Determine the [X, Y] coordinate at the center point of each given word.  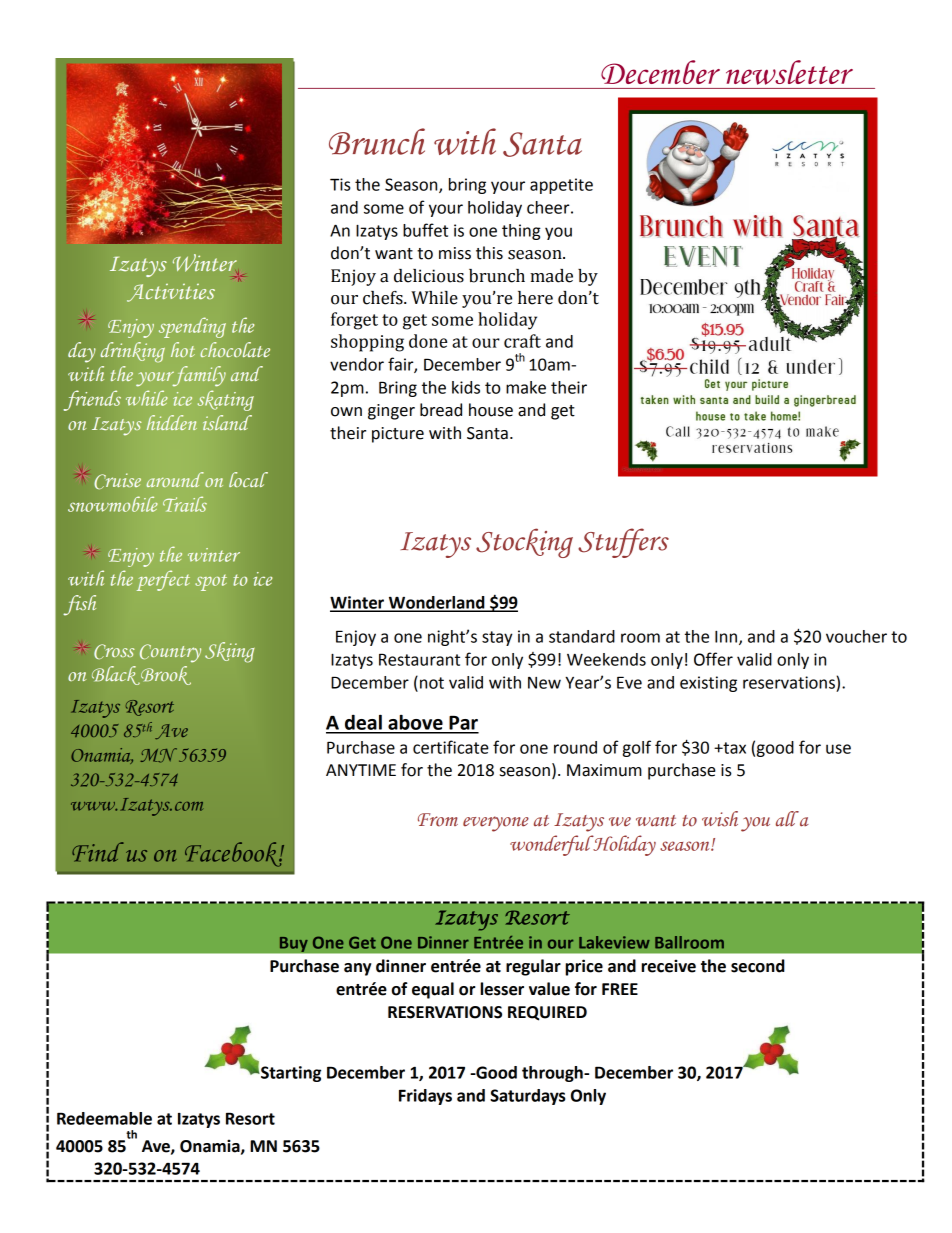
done [428, 341]
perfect [163, 580]
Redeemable [104, 1118]
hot [183, 349]
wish [720, 819]
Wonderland [437, 603]
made [551, 276]
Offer [713, 659]
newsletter [789, 72]
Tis [340, 184]
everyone [496, 824]
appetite [561, 186]
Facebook [234, 854]
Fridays [425, 1097]
